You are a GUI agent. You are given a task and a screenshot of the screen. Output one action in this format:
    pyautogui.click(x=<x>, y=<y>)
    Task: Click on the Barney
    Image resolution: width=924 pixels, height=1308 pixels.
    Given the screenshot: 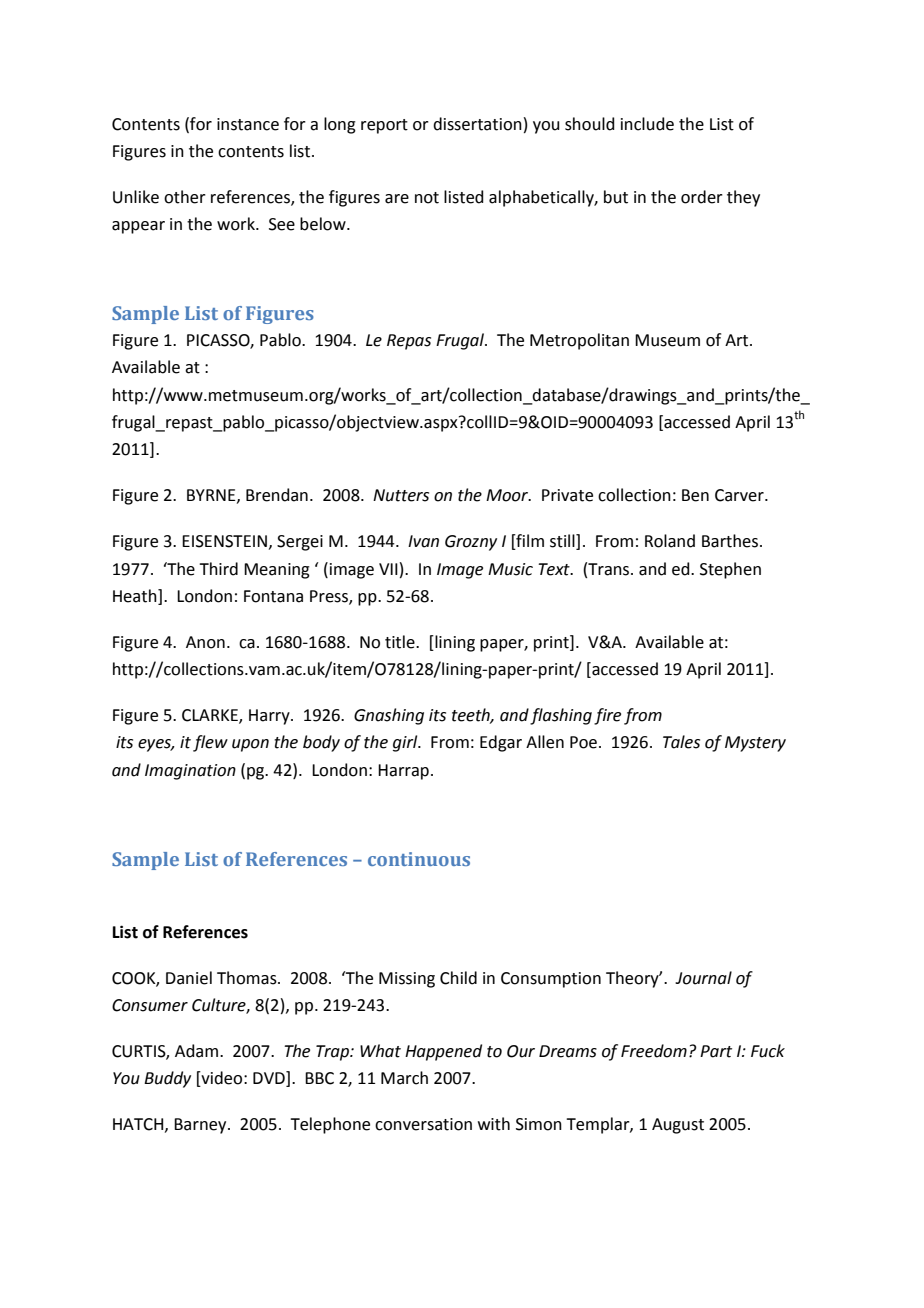 What is the action you would take?
    pyautogui.click(x=201, y=1126)
